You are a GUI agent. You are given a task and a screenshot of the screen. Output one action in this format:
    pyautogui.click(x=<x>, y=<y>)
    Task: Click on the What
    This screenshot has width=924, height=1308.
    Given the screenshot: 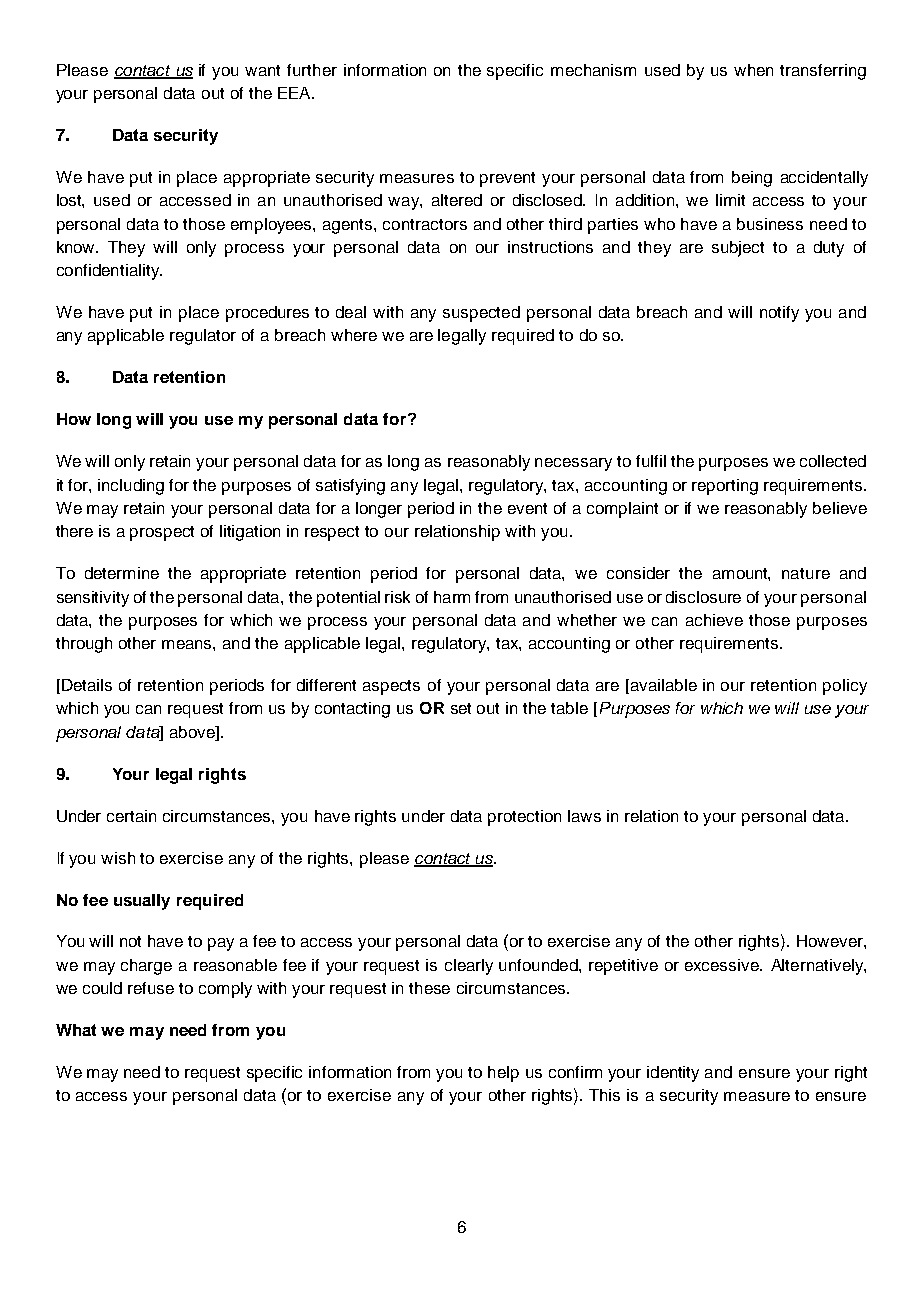 What is the action you would take?
    pyautogui.click(x=76, y=1030)
